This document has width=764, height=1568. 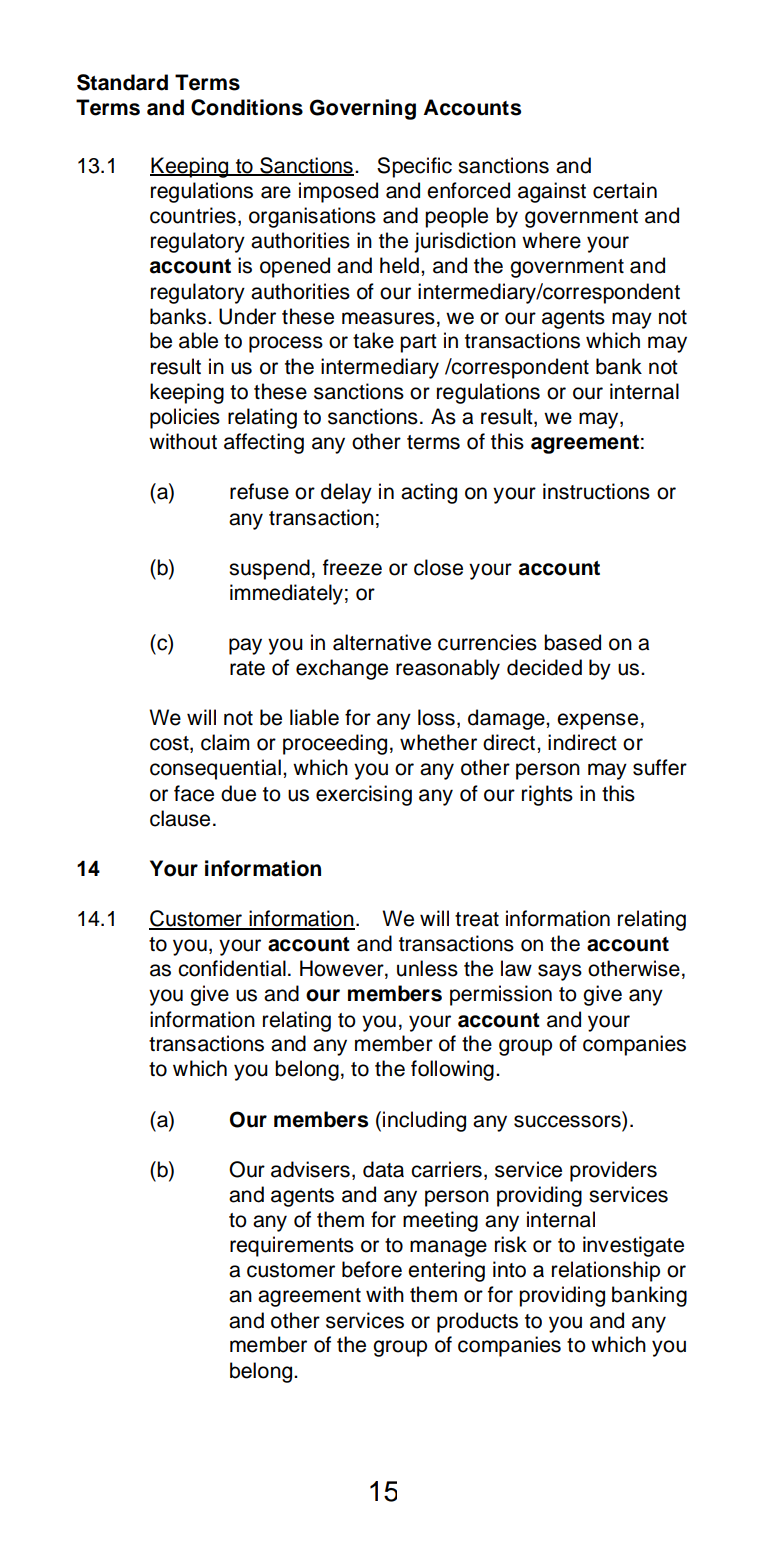 I want to click on before, so click(x=372, y=1269).
